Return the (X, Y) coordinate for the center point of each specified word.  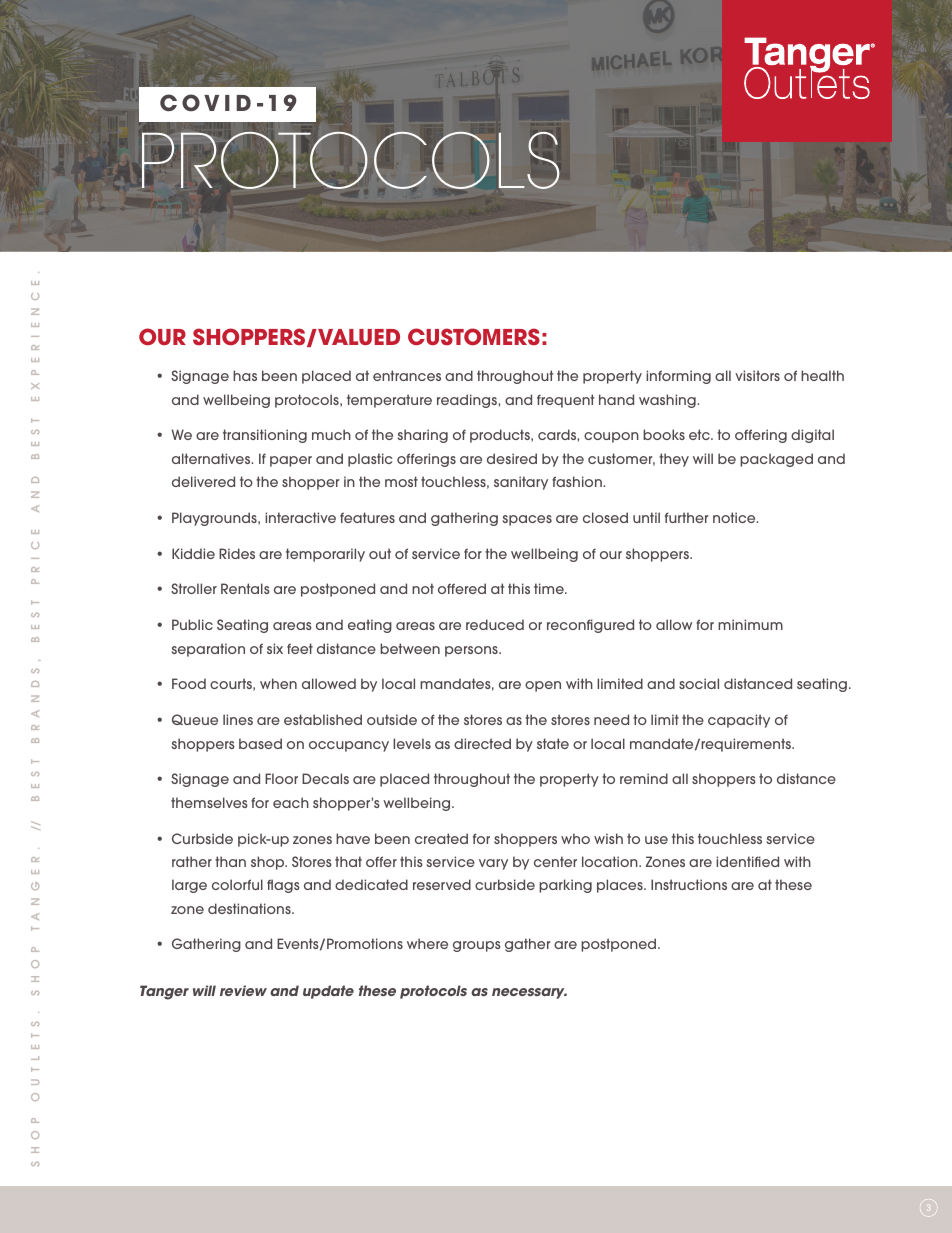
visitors (757, 375)
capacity (739, 721)
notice (735, 517)
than (230, 861)
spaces (527, 520)
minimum (750, 624)
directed (482, 743)
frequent (565, 401)
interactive (300, 517)
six (275, 648)
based (260, 743)
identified (747, 861)
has (245, 375)
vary (493, 864)
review (243, 990)
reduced (495, 624)
